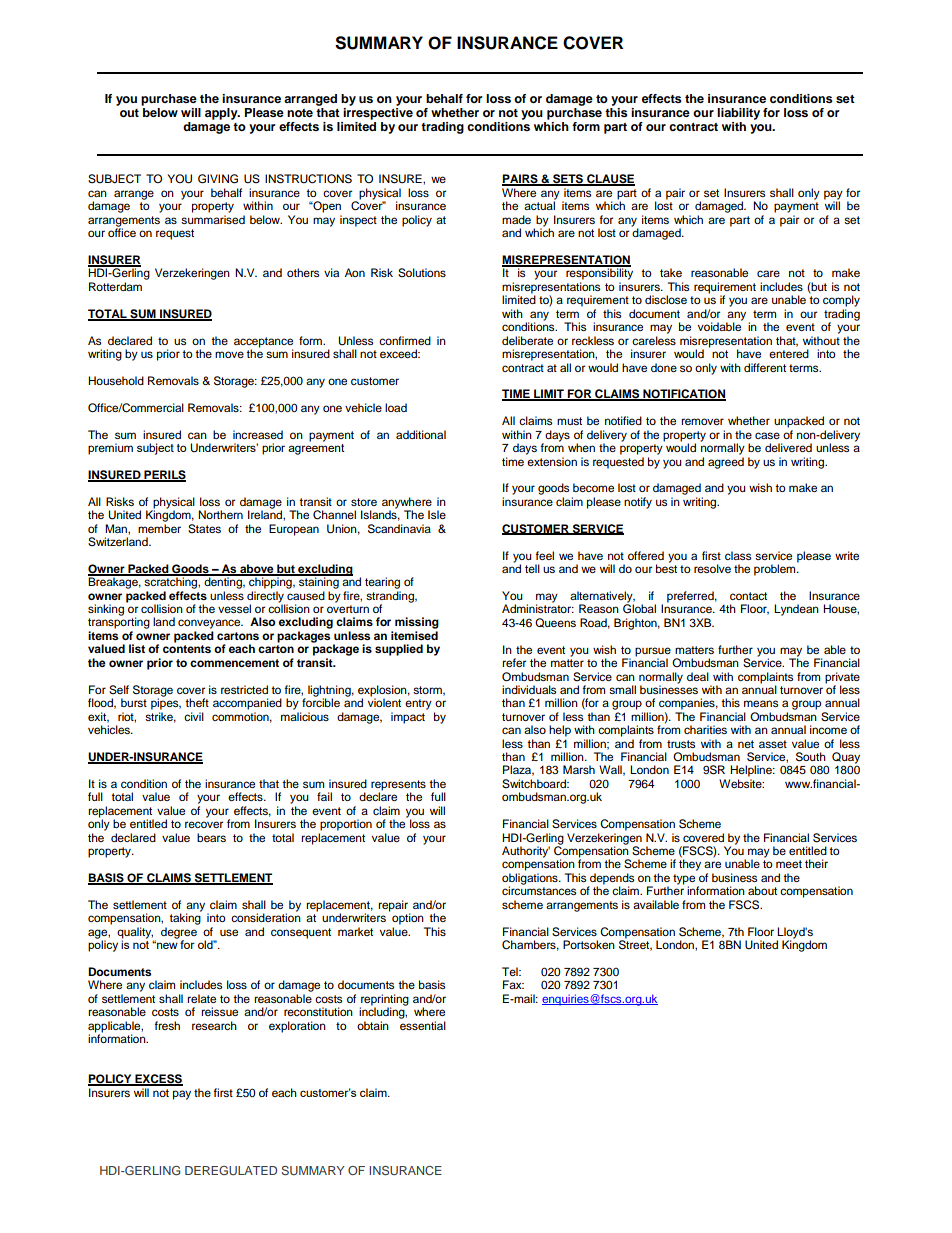  Describe the element at coordinates (738, 114) in the screenshot. I see `liability` at that location.
